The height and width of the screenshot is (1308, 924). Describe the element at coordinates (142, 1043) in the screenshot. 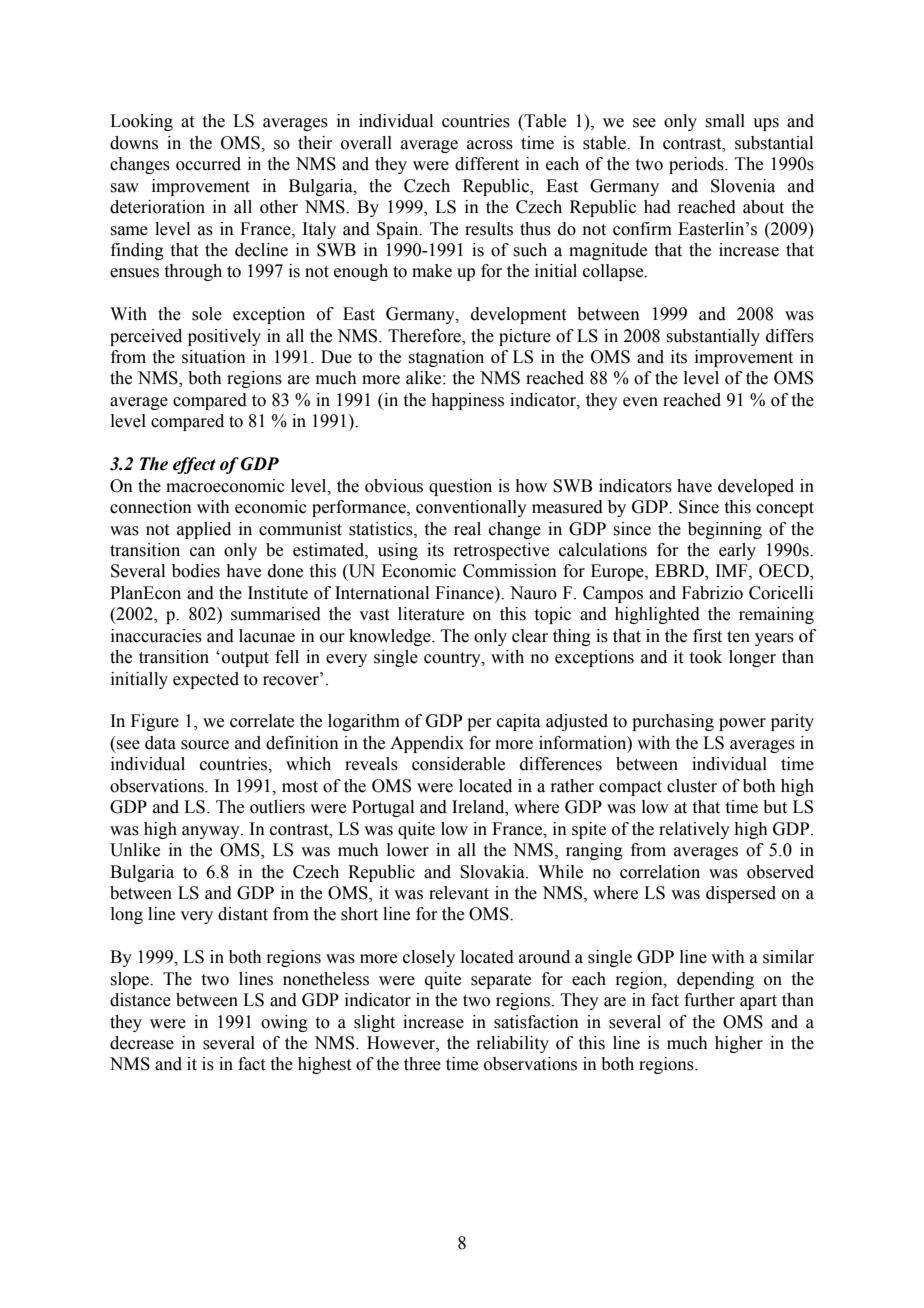

I see `decrease` at that location.
